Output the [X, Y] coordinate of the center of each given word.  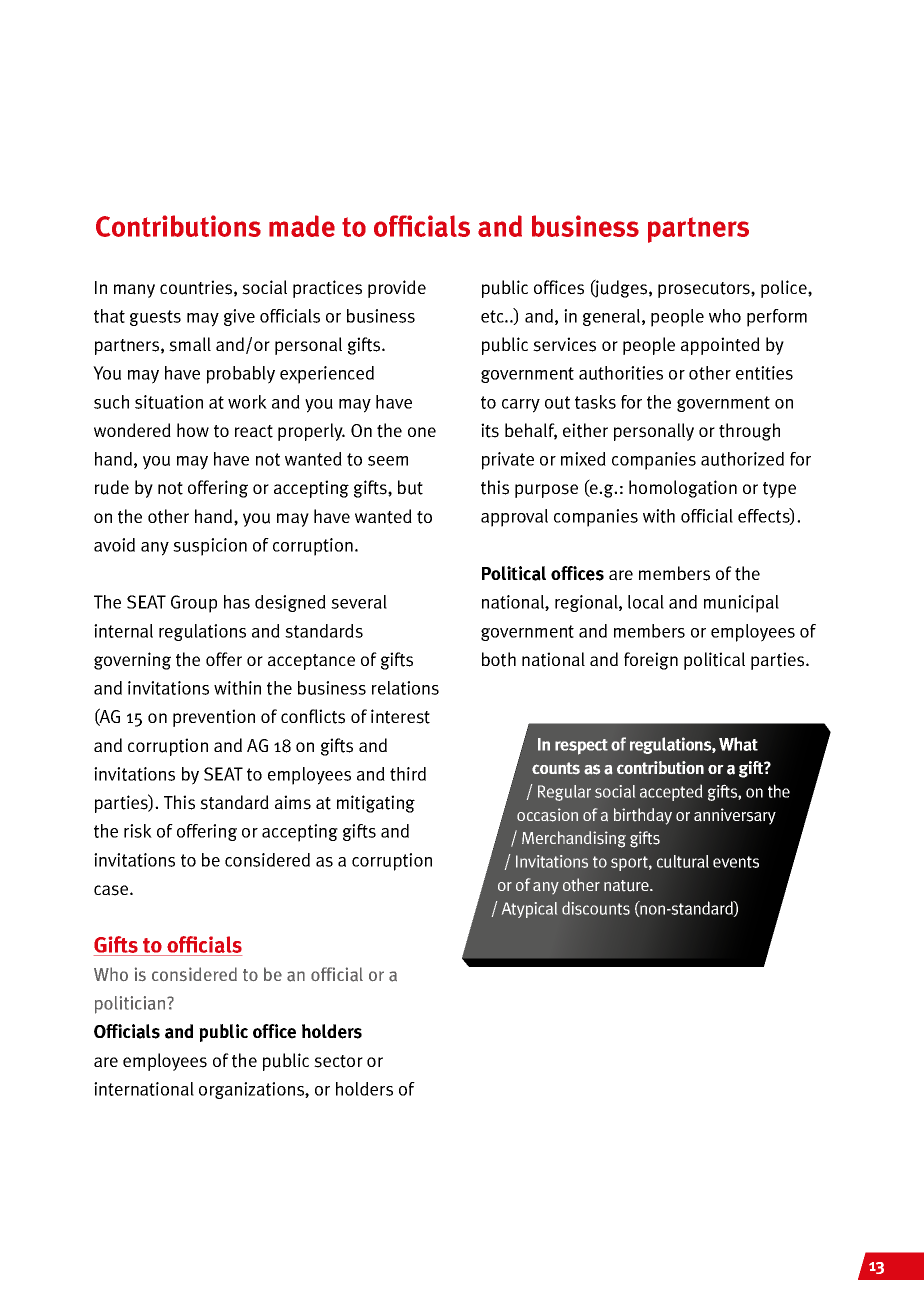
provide [397, 289]
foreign [651, 661]
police [785, 289]
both [499, 659]
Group [194, 604]
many [134, 291]
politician [131, 1005]
